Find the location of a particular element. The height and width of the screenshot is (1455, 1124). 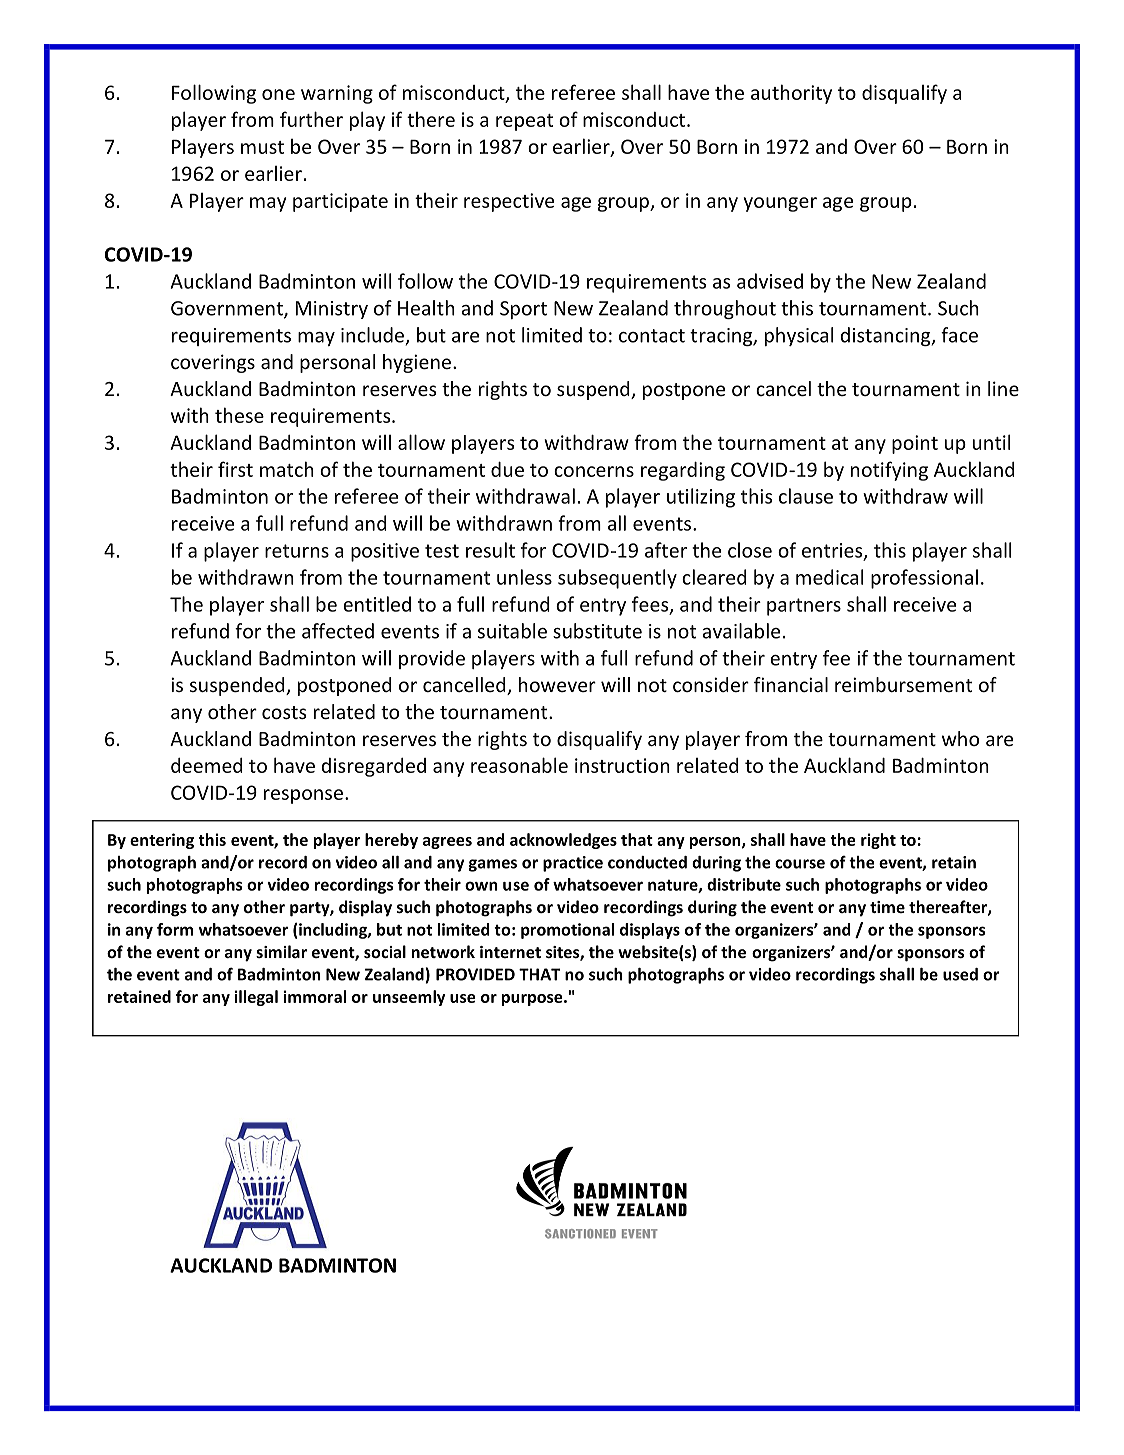

authority is located at coordinates (791, 94).
